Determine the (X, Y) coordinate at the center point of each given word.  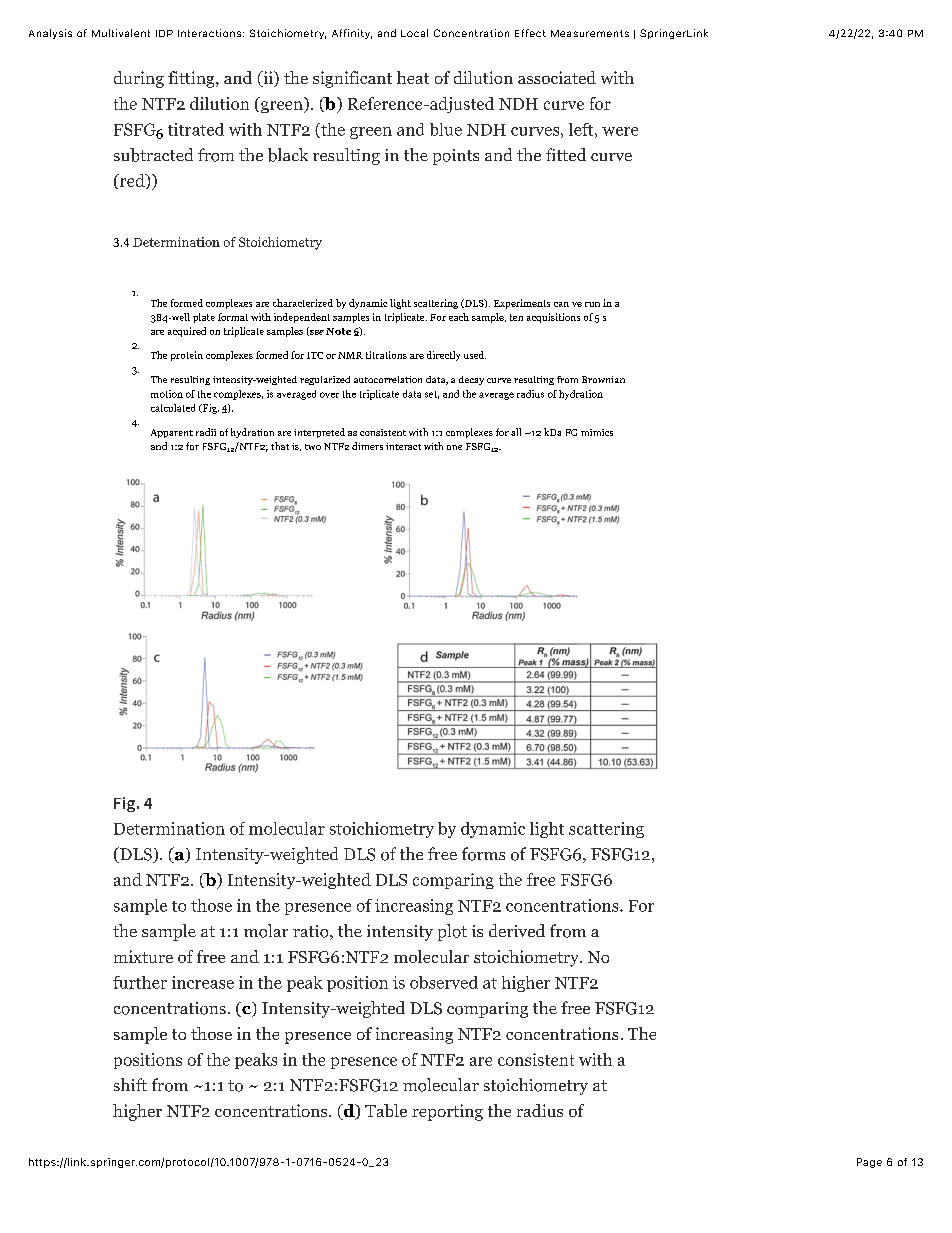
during (139, 79)
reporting (447, 1112)
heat (413, 77)
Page (869, 1163)
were (620, 131)
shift (130, 1084)
